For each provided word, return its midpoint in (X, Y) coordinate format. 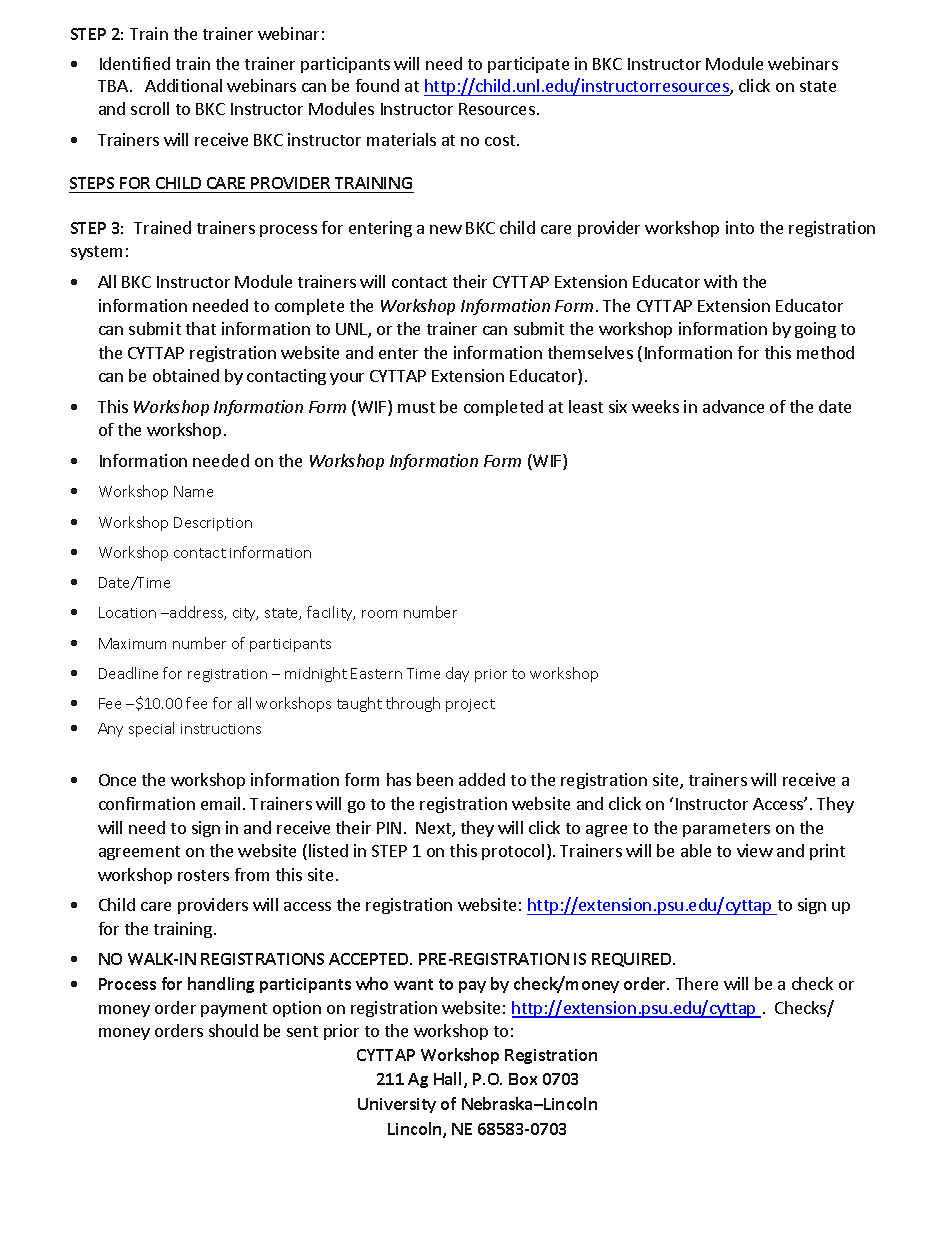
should (233, 1030)
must (416, 407)
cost (501, 140)
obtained (186, 375)
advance (733, 406)
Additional (183, 85)
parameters (726, 830)
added (482, 779)
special (151, 729)
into (740, 227)
